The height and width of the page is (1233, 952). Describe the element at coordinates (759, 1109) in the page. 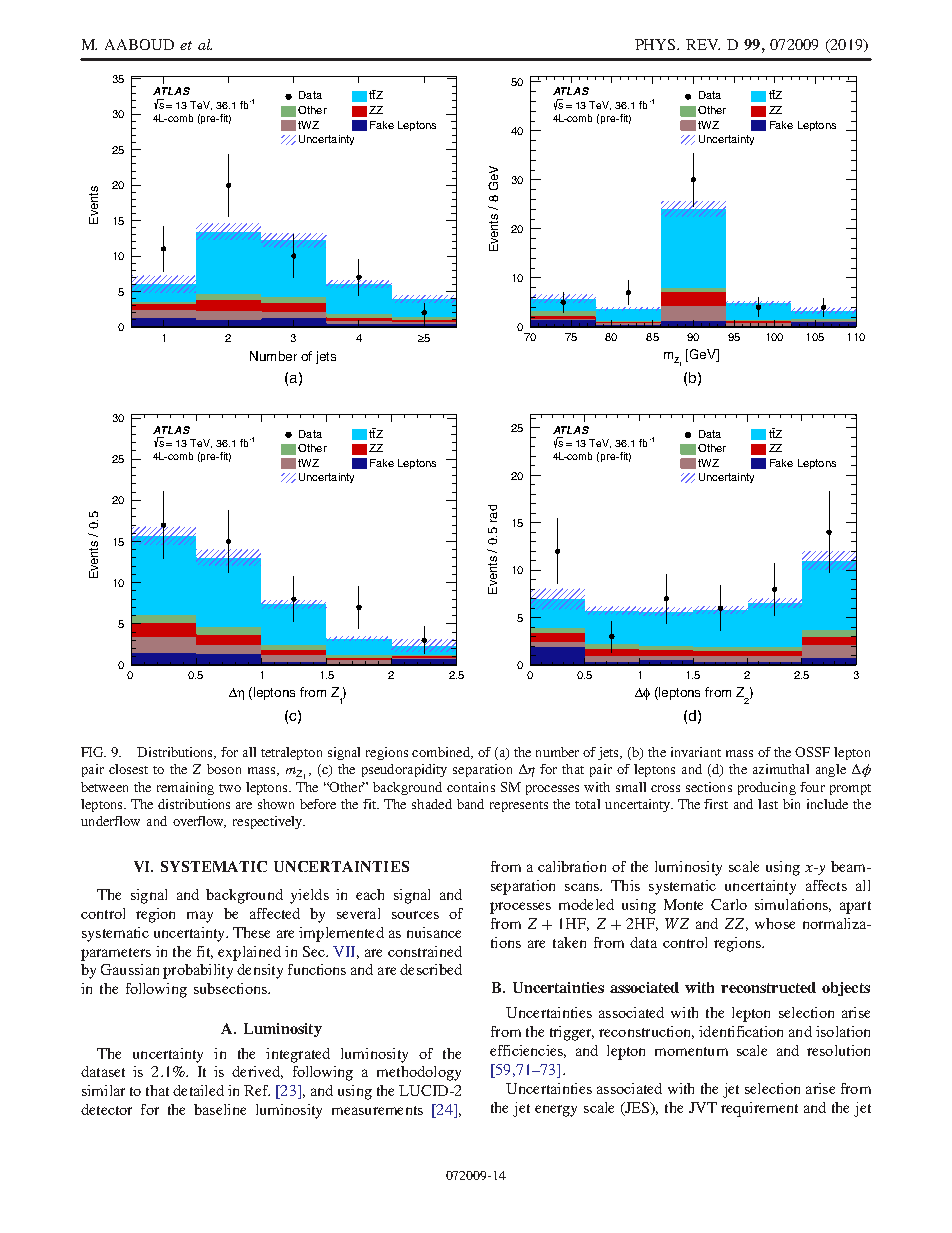

I see `requirement` at that location.
